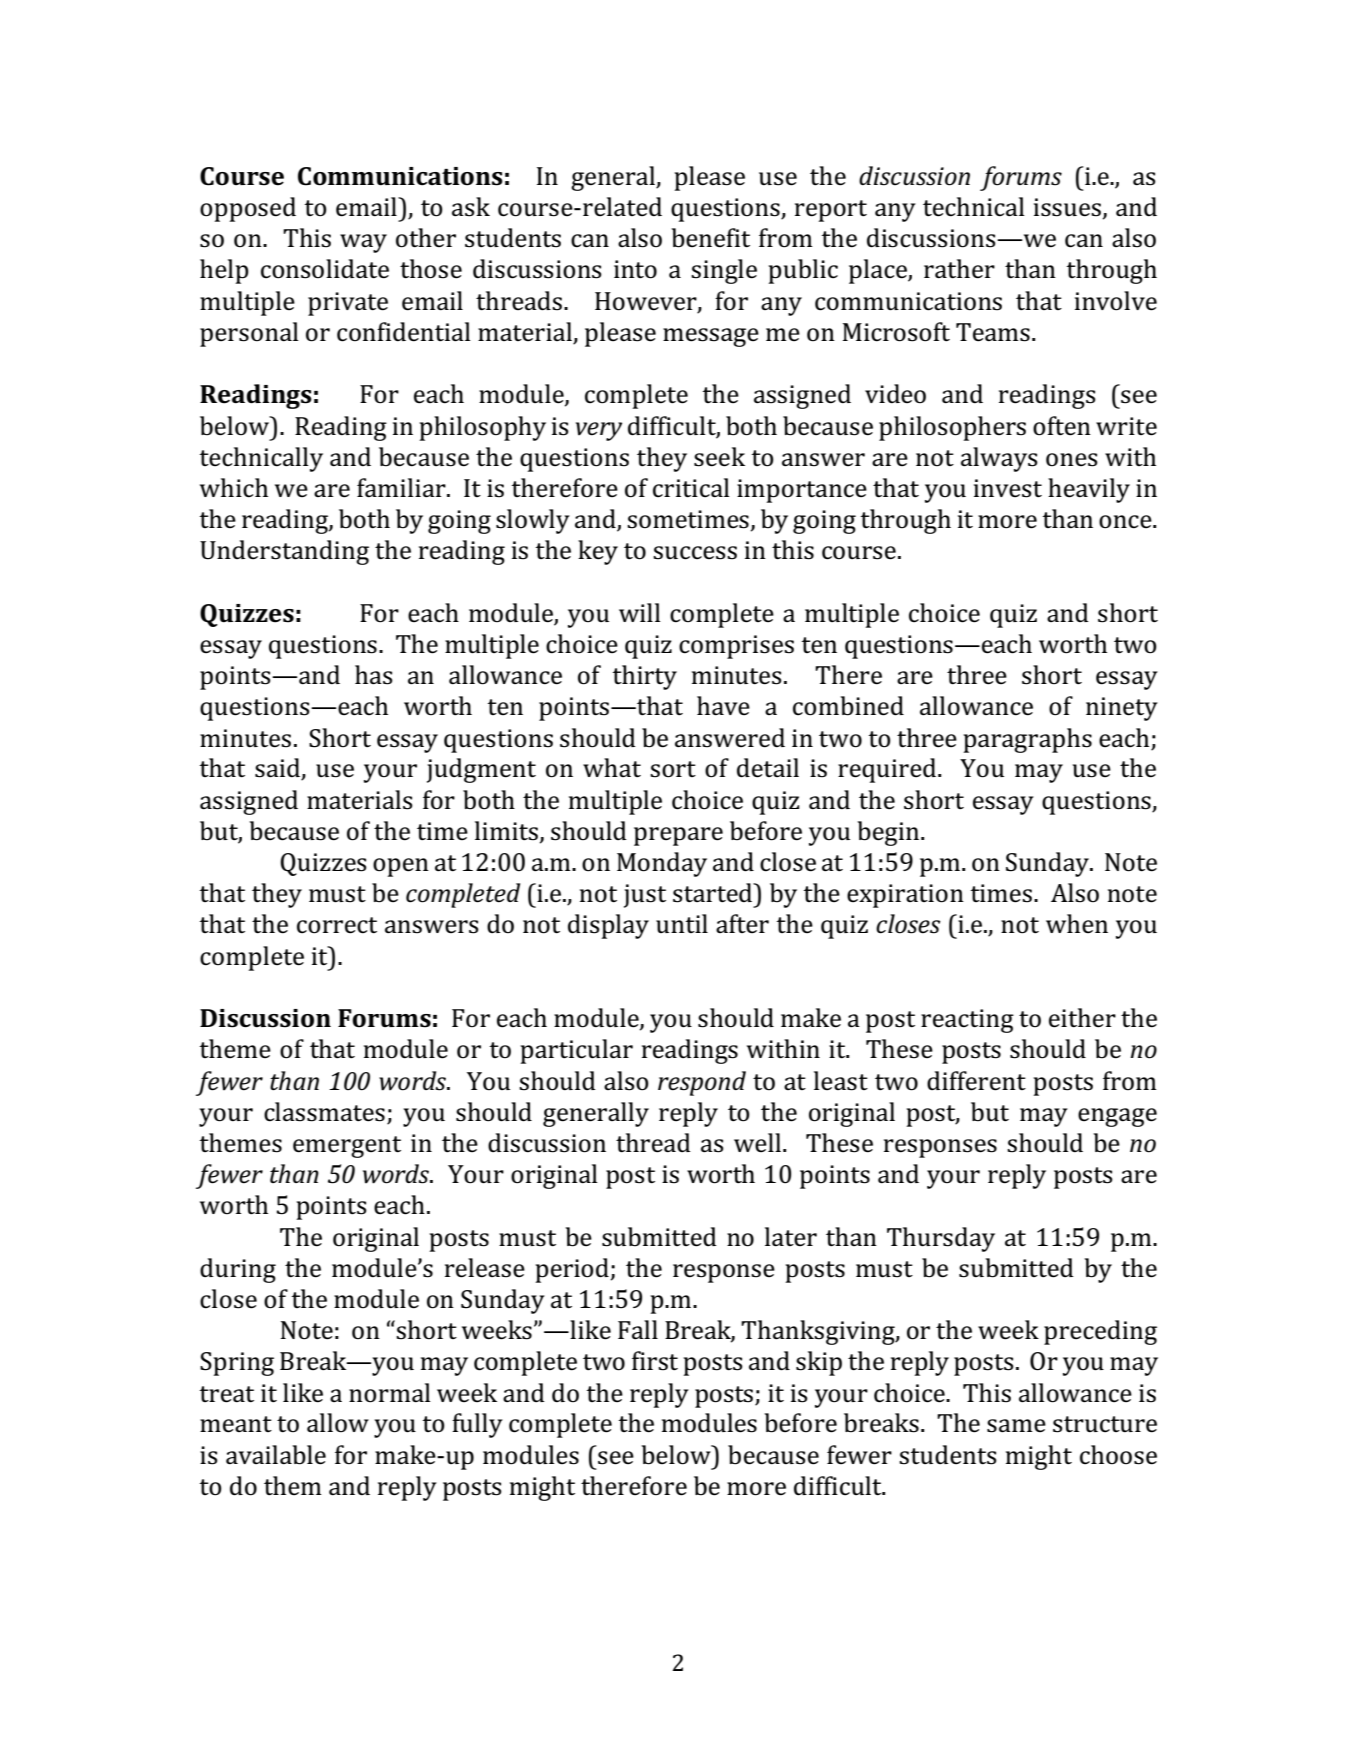 The image size is (1357, 1756). I want to click on rather, so click(959, 269).
